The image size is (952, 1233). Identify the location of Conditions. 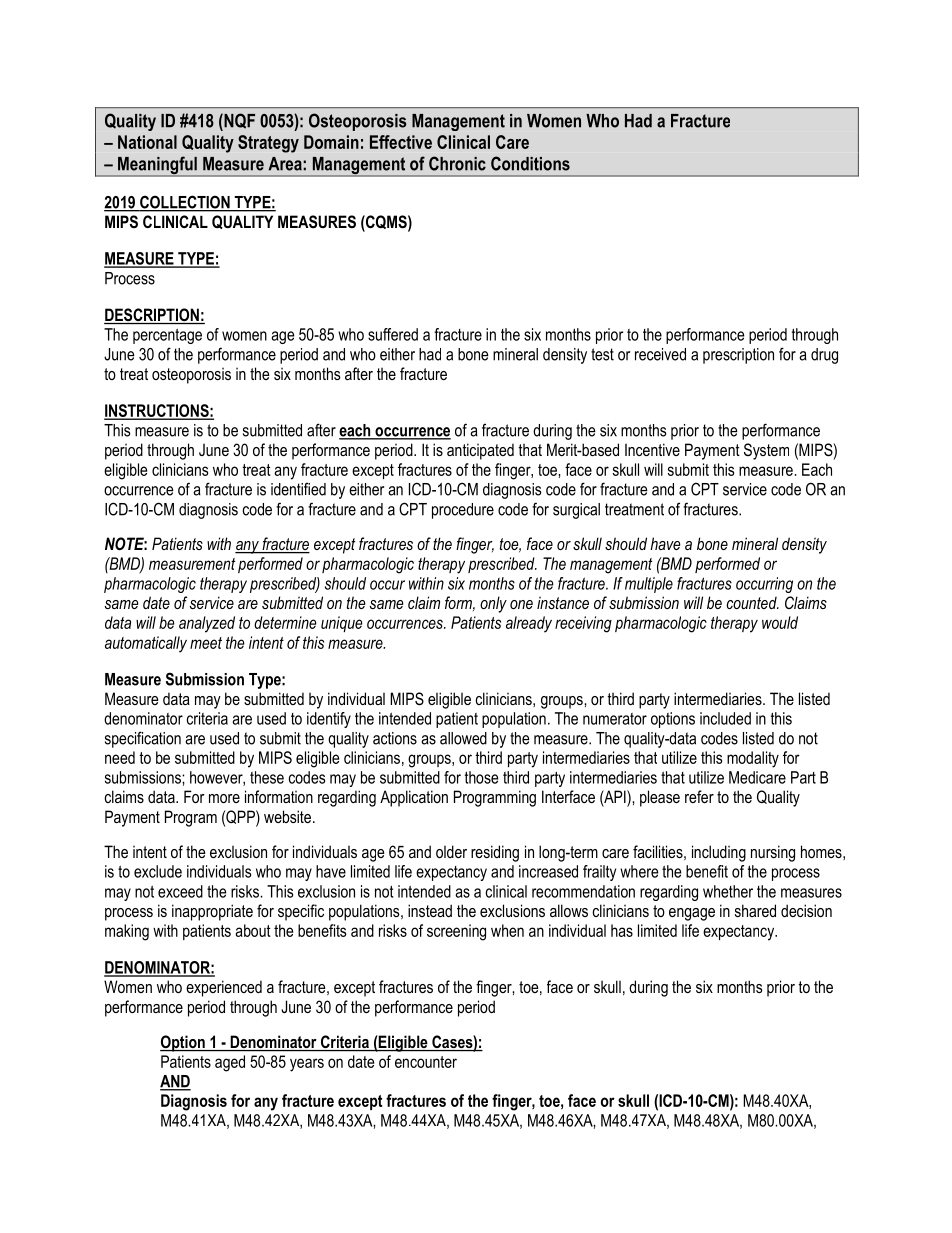
(530, 163).
